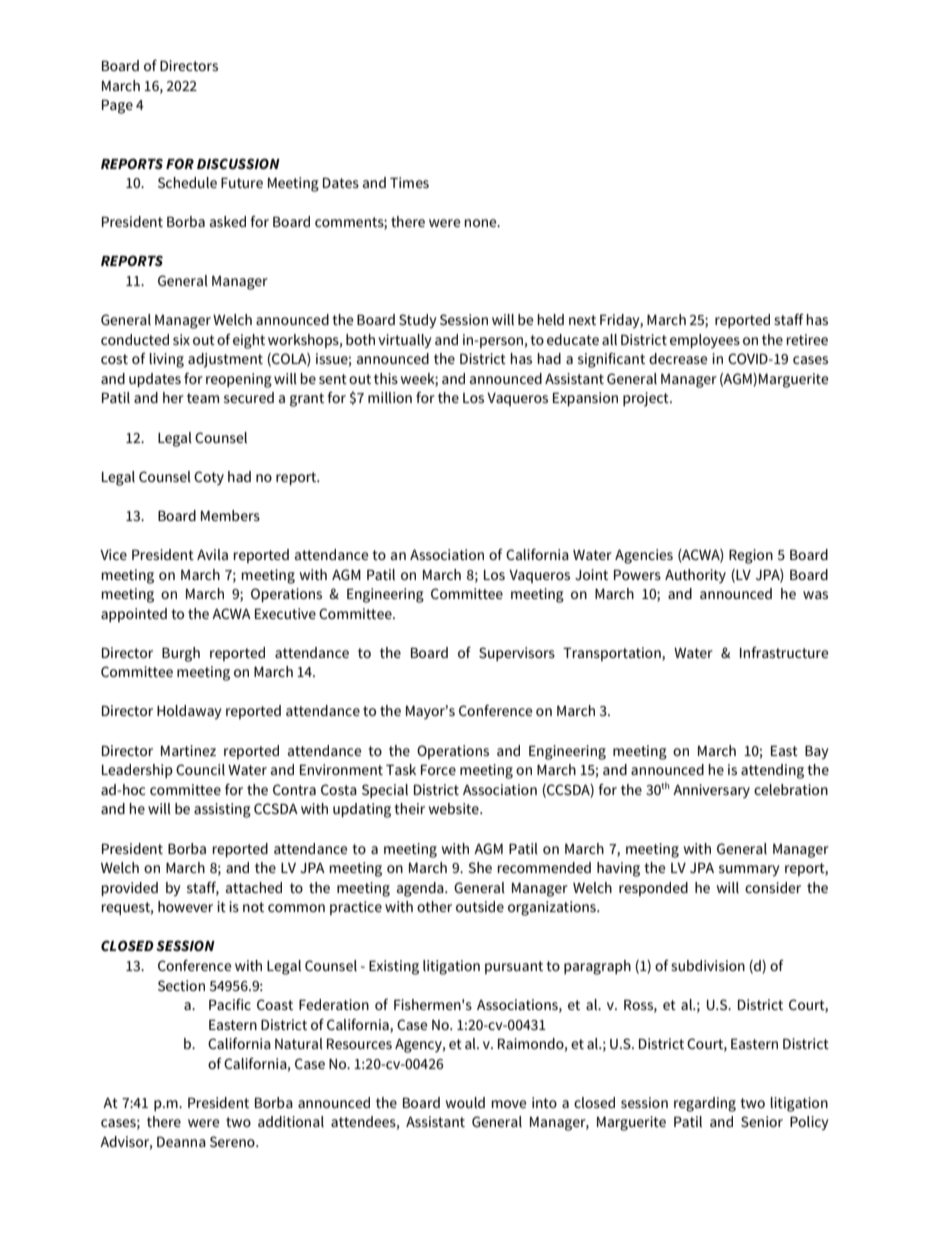 This document has height=1233, width=952. What do you see at coordinates (409, 182) in the document?
I see `Times` at bounding box center [409, 182].
